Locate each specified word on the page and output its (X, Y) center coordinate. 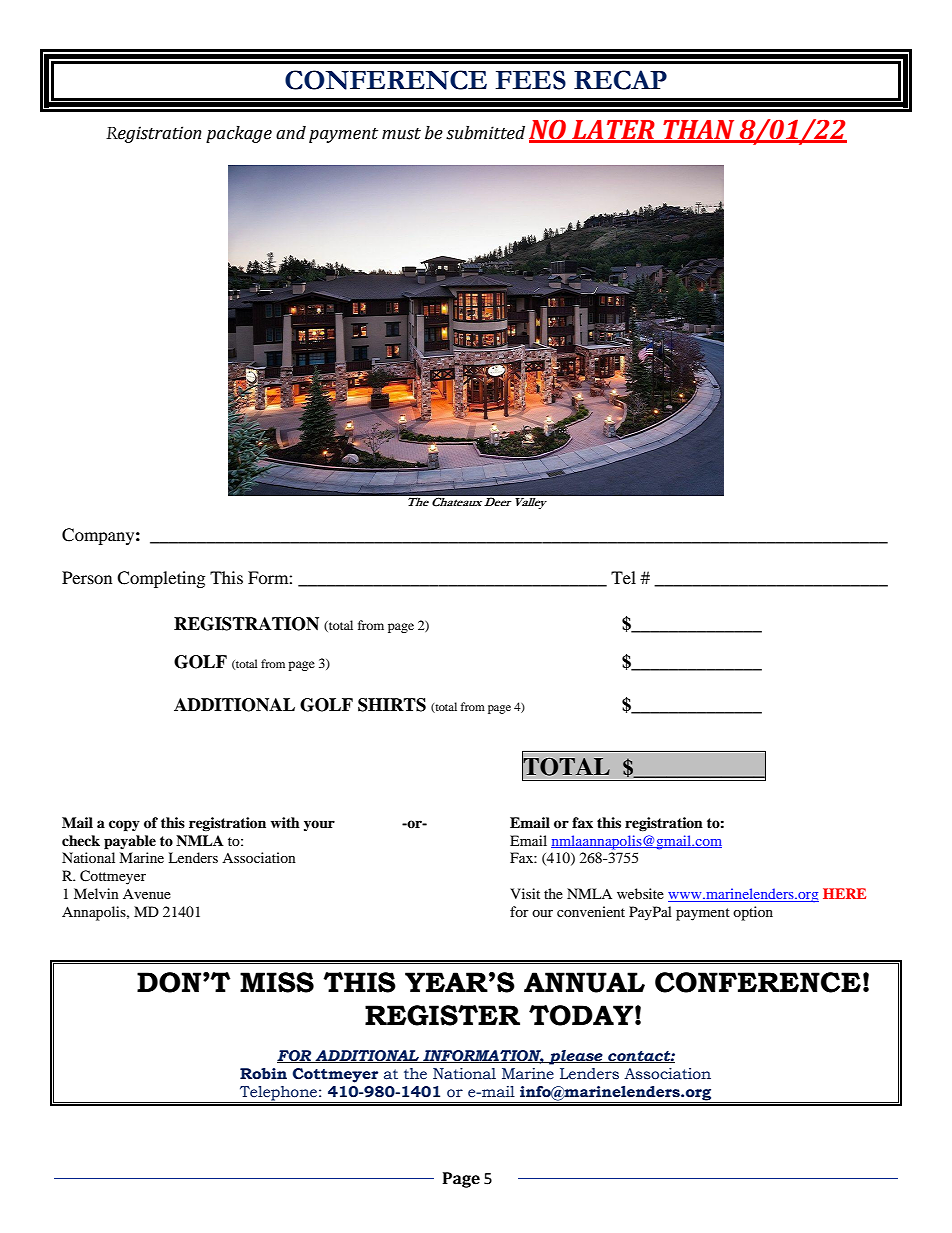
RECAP (620, 80)
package (239, 134)
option (753, 913)
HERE (844, 893)
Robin (263, 1074)
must (401, 134)
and (291, 133)
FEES (530, 80)
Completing (161, 579)
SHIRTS (392, 705)
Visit (525, 893)
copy (124, 826)
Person (87, 577)
